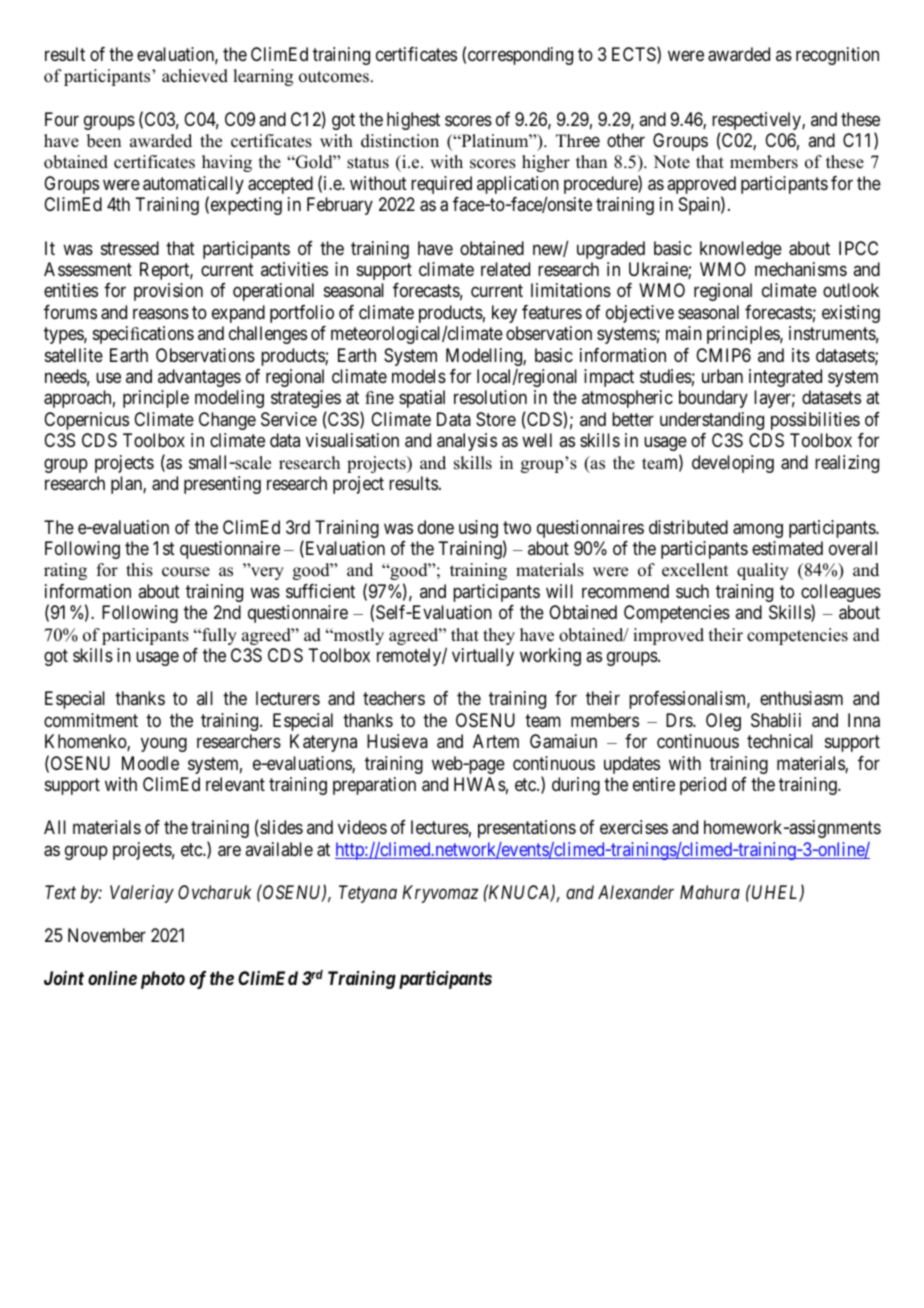  What do you see at coordinates (163, 980) in the page?
I see `photo` at bounding box center [163, 980].
